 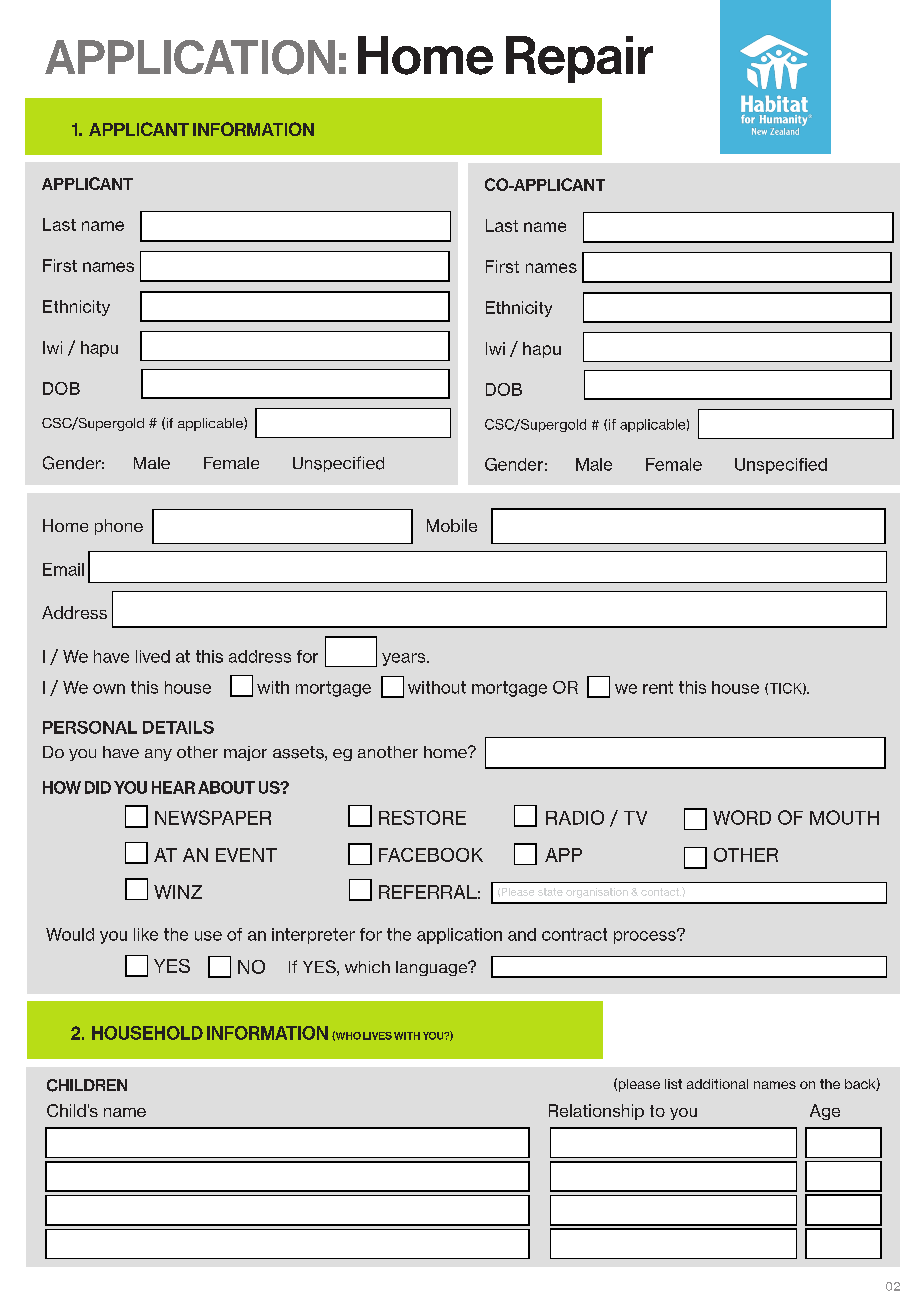 I want to click on LIVES, so click(x=377, y=1036).
